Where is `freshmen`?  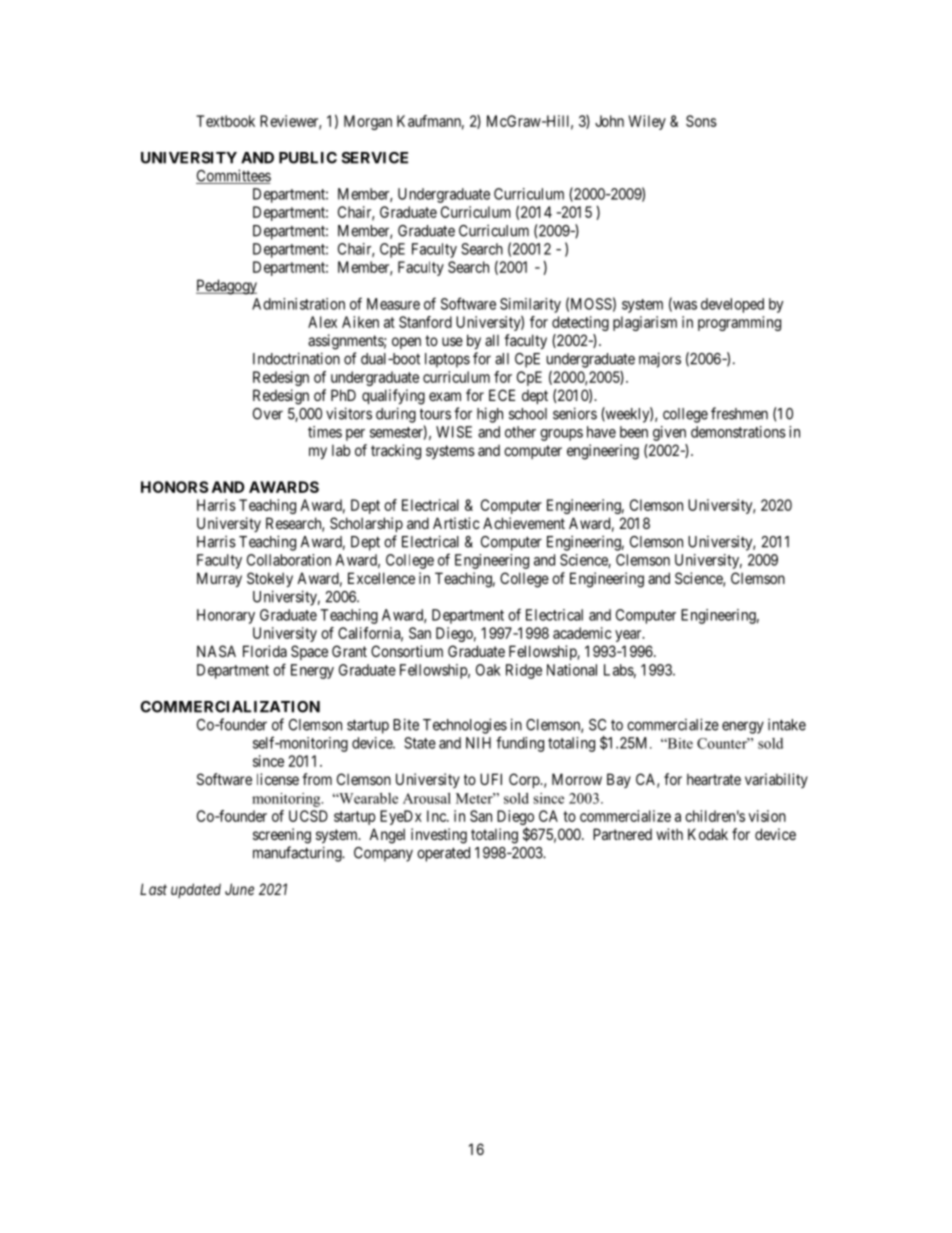
freshmen is located at coordinates (739, 413).
